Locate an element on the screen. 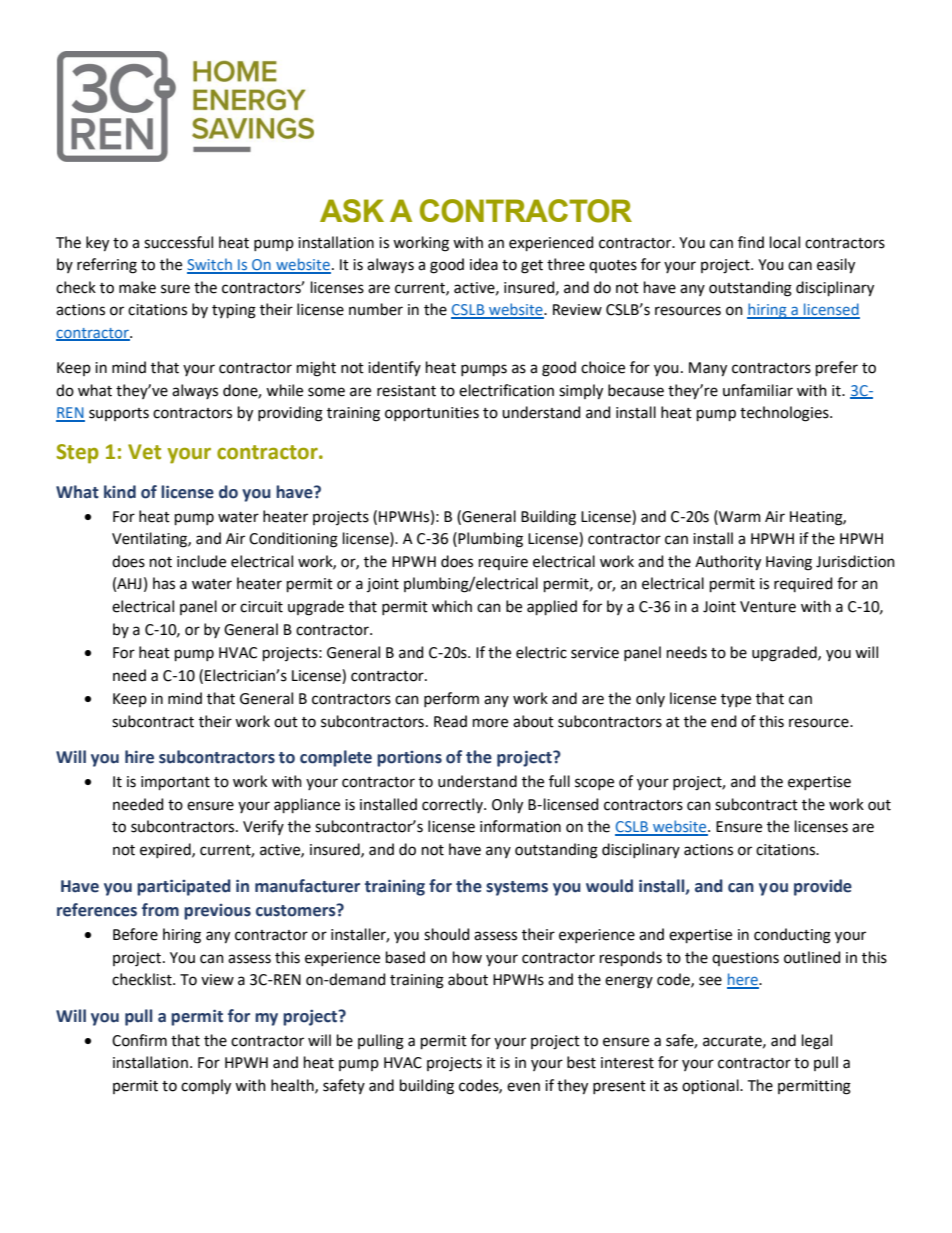 The image size is (952, 1233). Warm is located at coordinates (739, 516).
